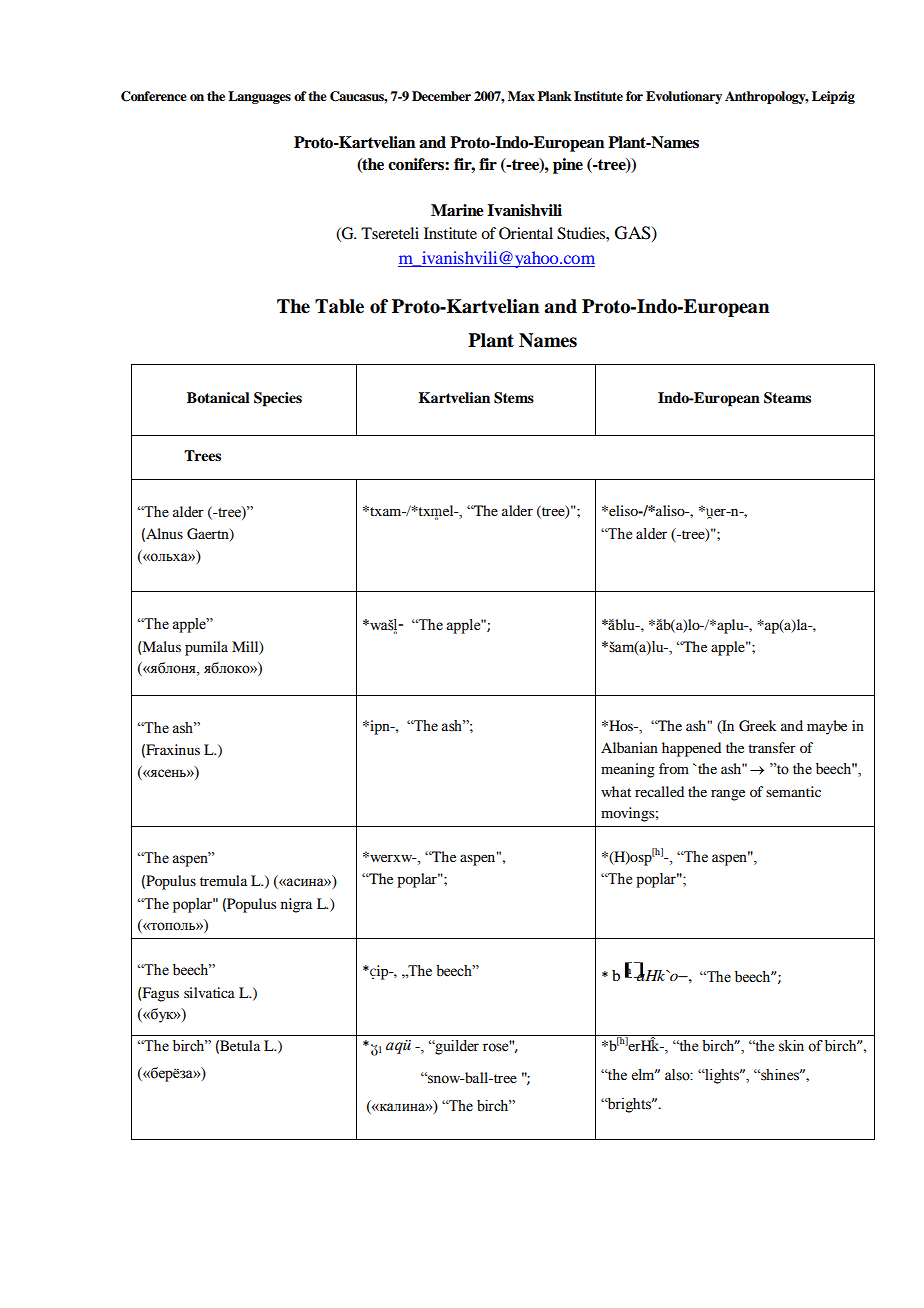 The image size is (924, 1308). I want to click on skin, so click(791, 1046).
